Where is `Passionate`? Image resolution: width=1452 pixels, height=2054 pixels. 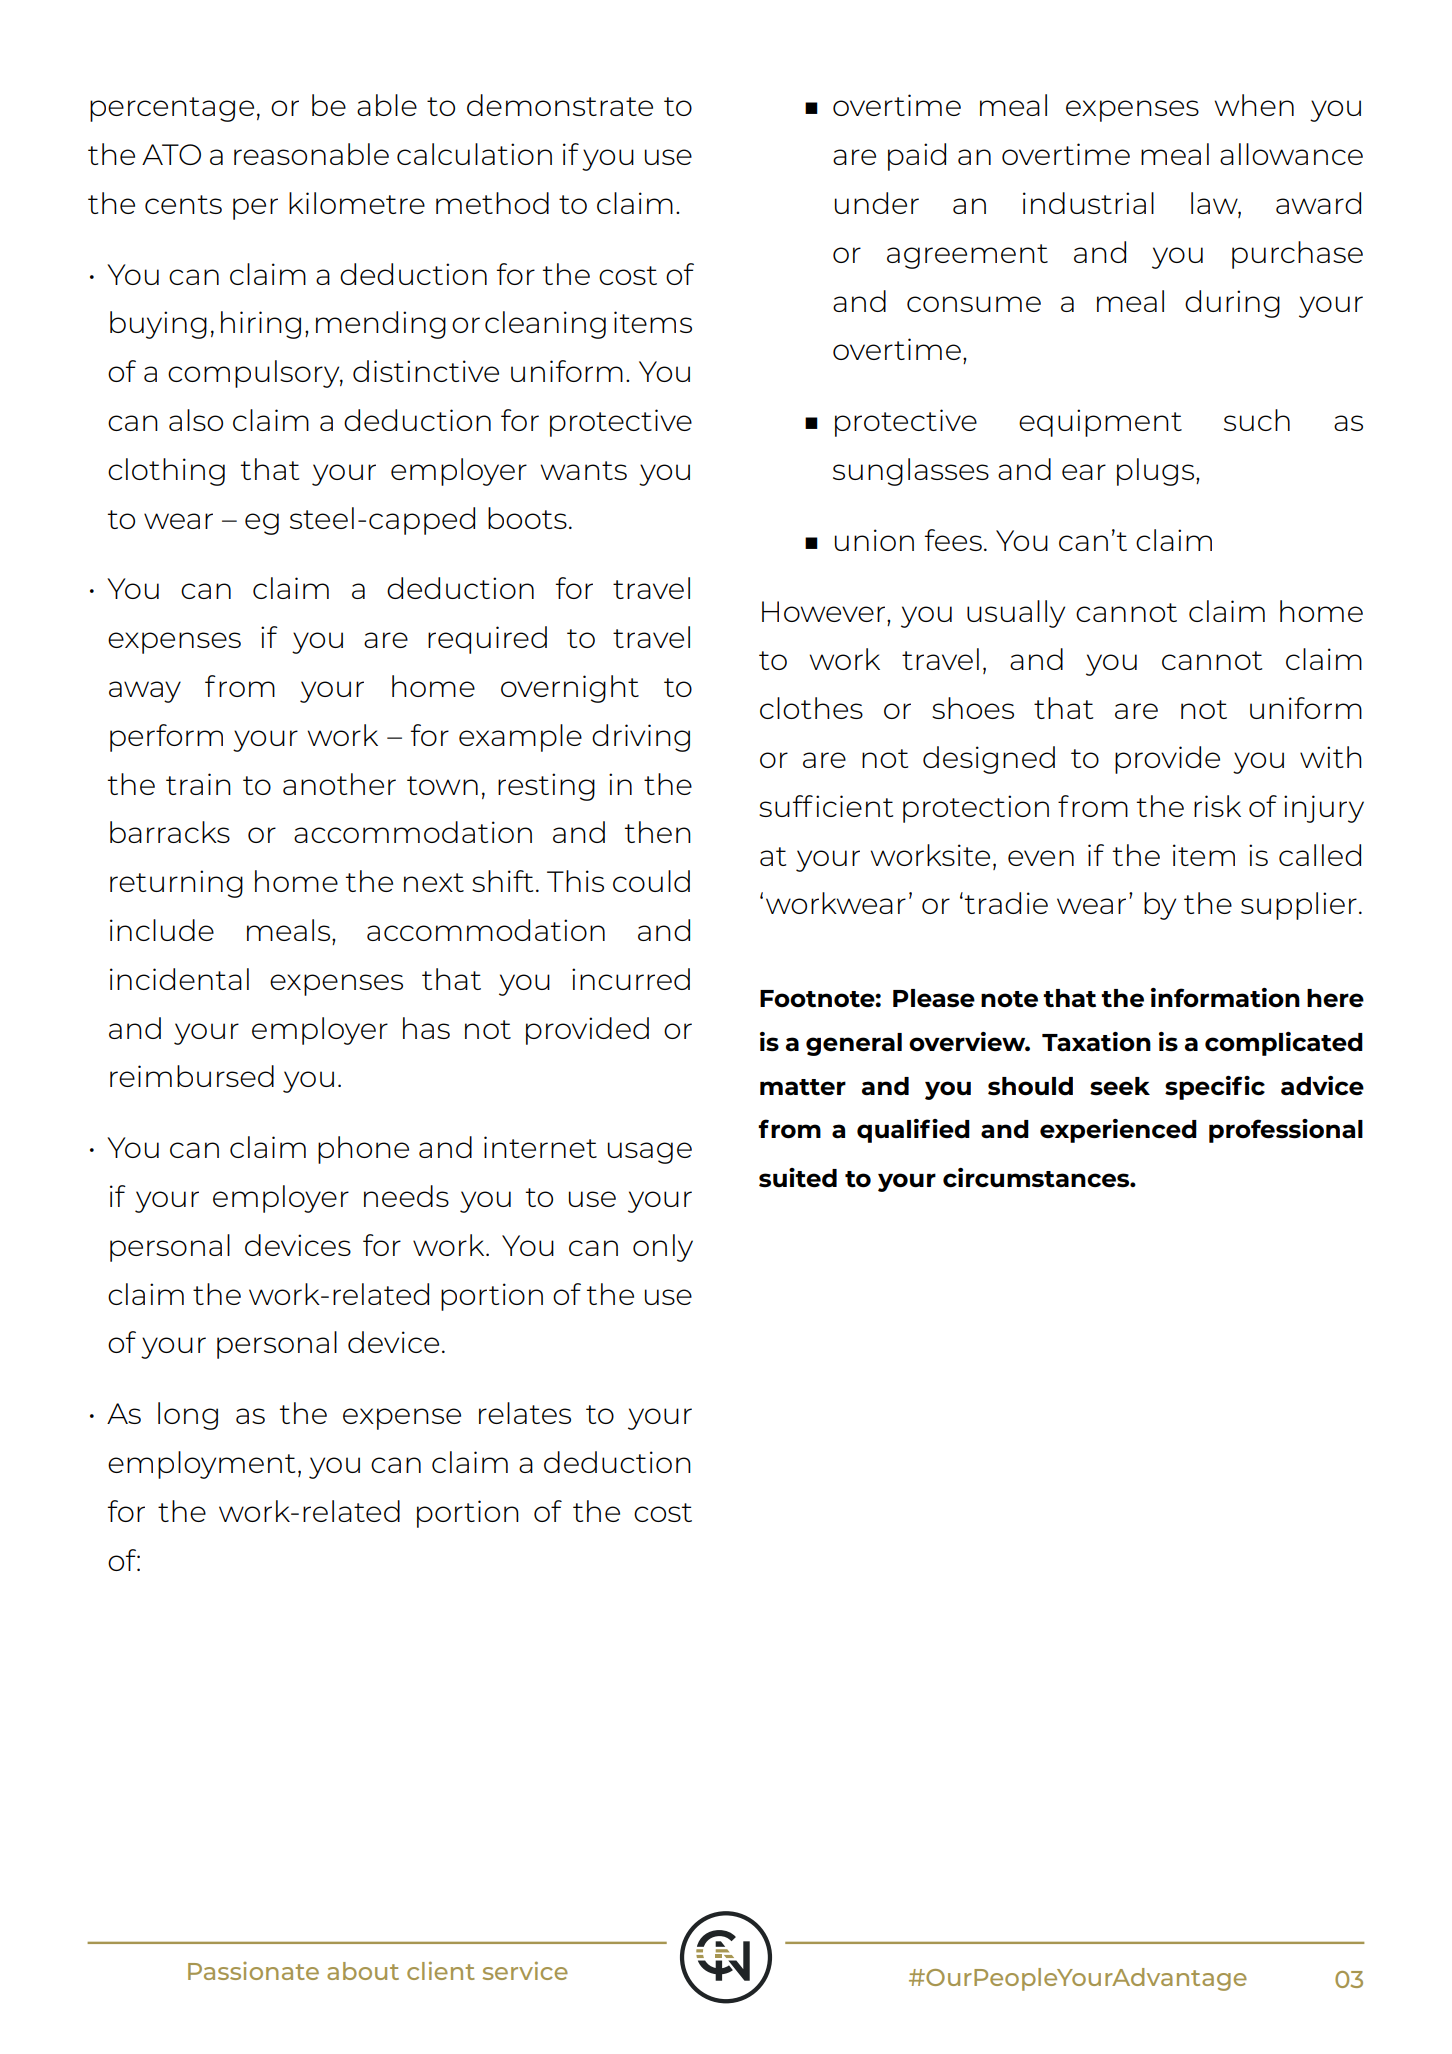
Passionate is located at coordinates (253, 1971).
